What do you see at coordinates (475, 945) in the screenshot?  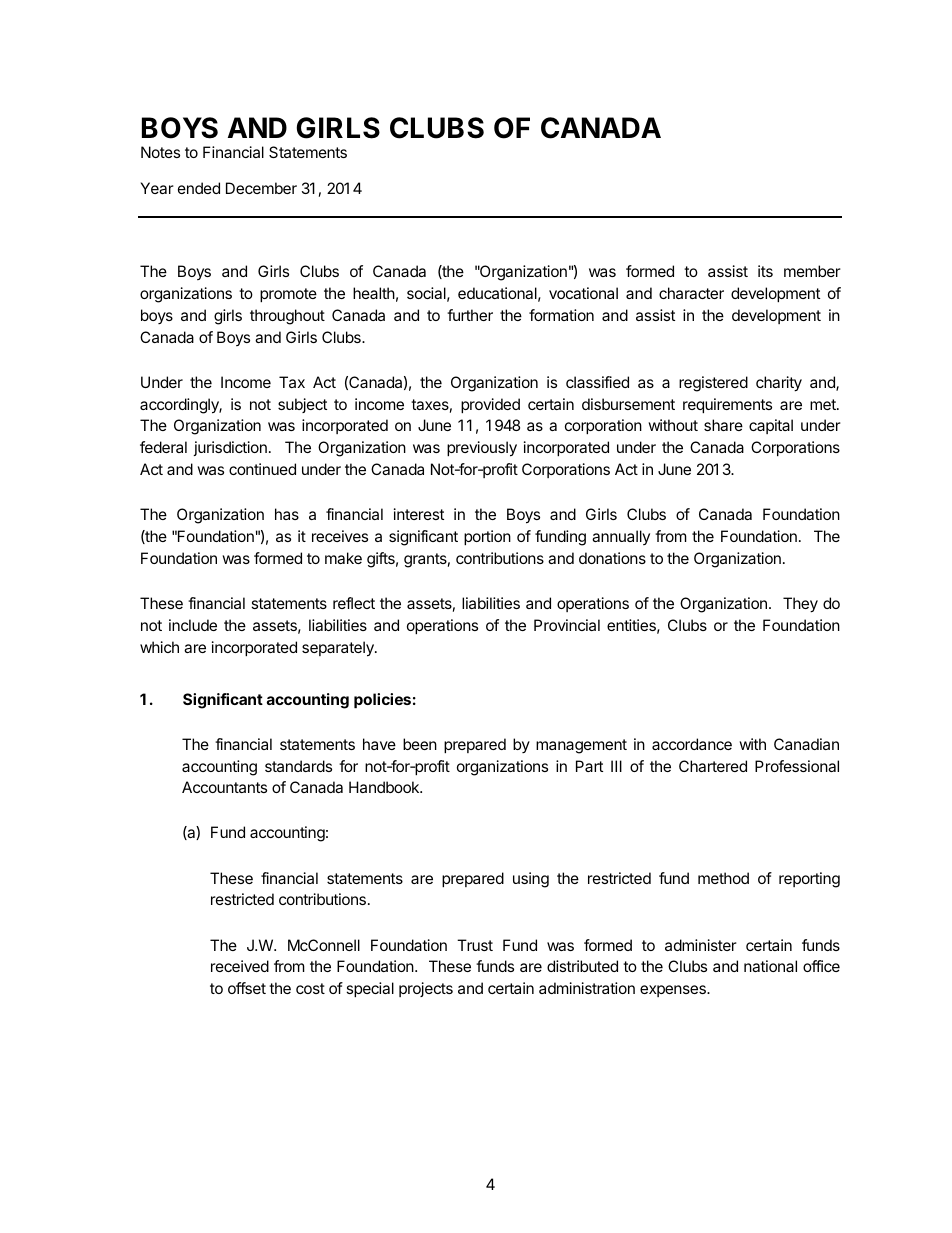 I see `Trust` at bounding box center [475, 945].
